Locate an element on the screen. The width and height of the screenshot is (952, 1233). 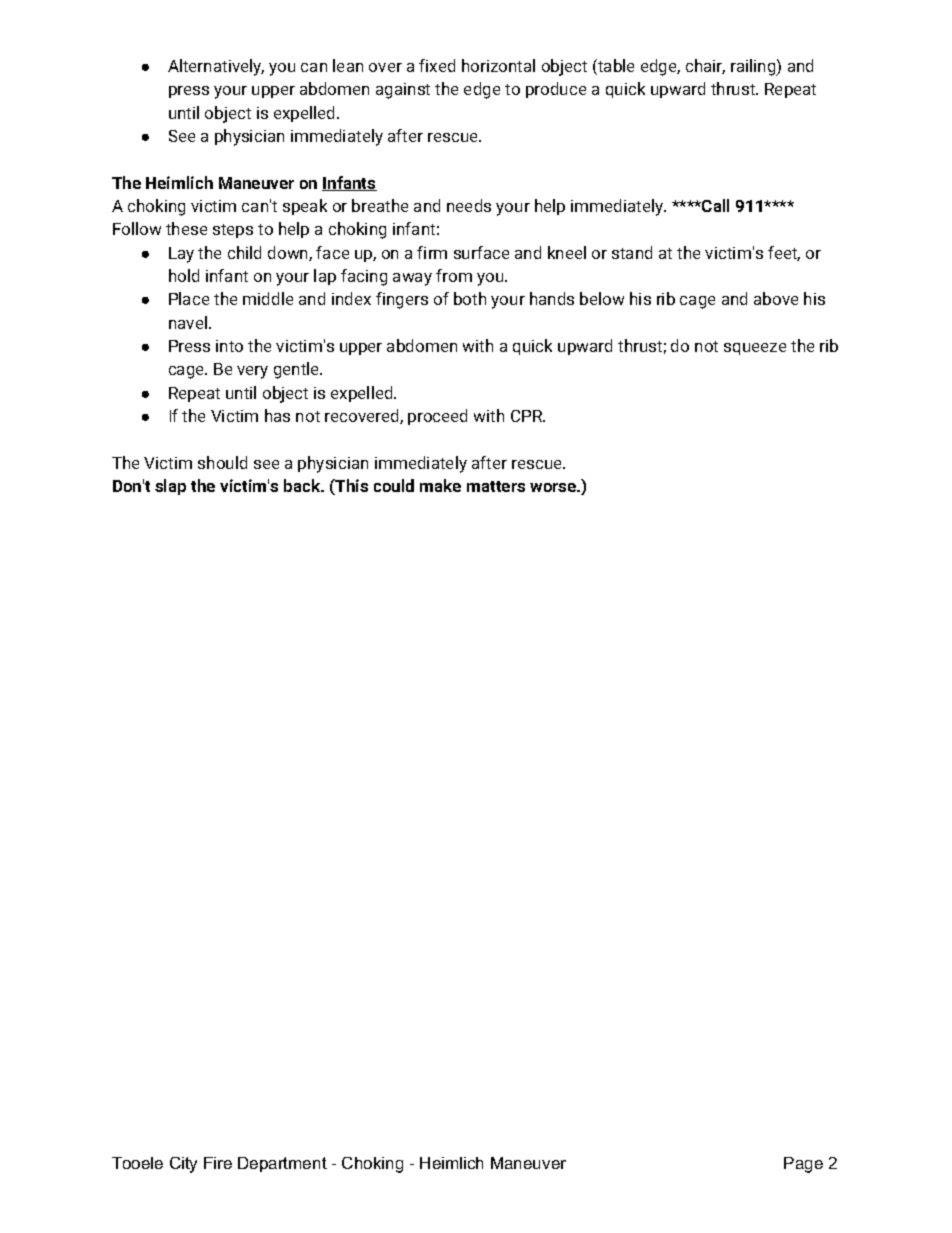
above is located at coordinates (776, 298).
